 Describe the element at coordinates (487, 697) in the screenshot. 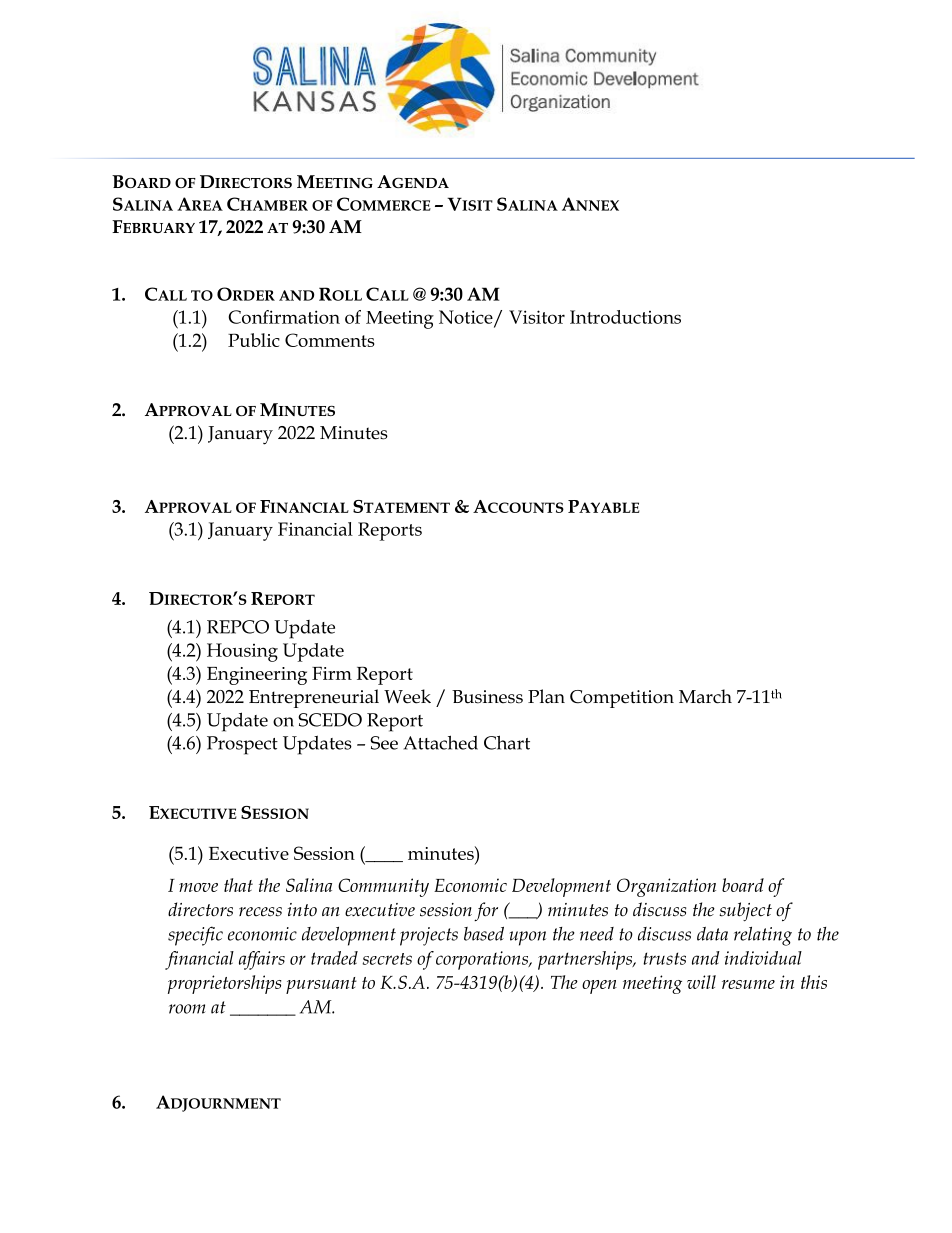

I see `Business` at that location.
